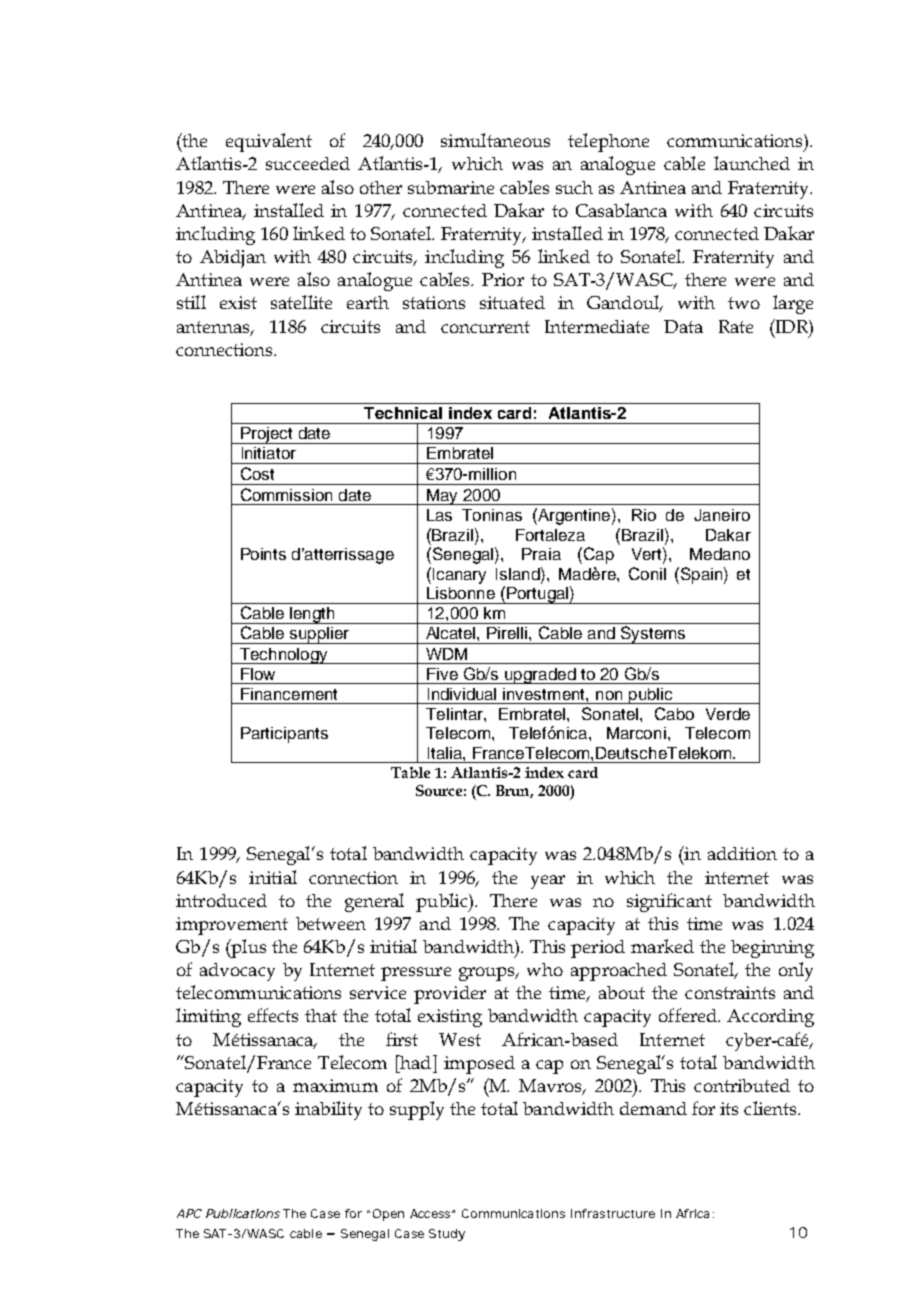 The image size is (924, 1308). What do you see at coordinates (752, 163) in the screenshot?
I see `launched` at bounding box center [752, 163].
